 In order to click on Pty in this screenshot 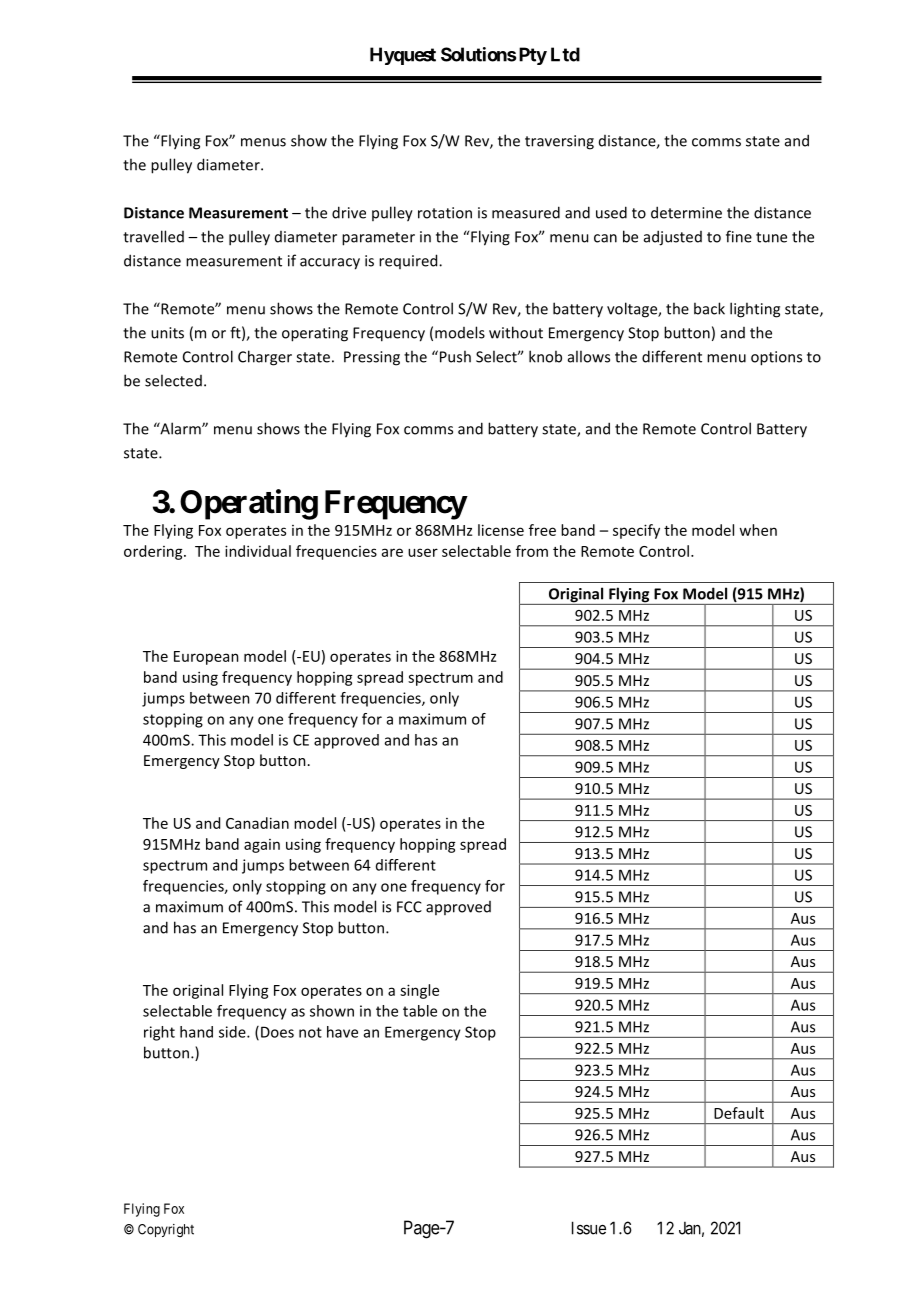, I will do `click(533, 56)`.
